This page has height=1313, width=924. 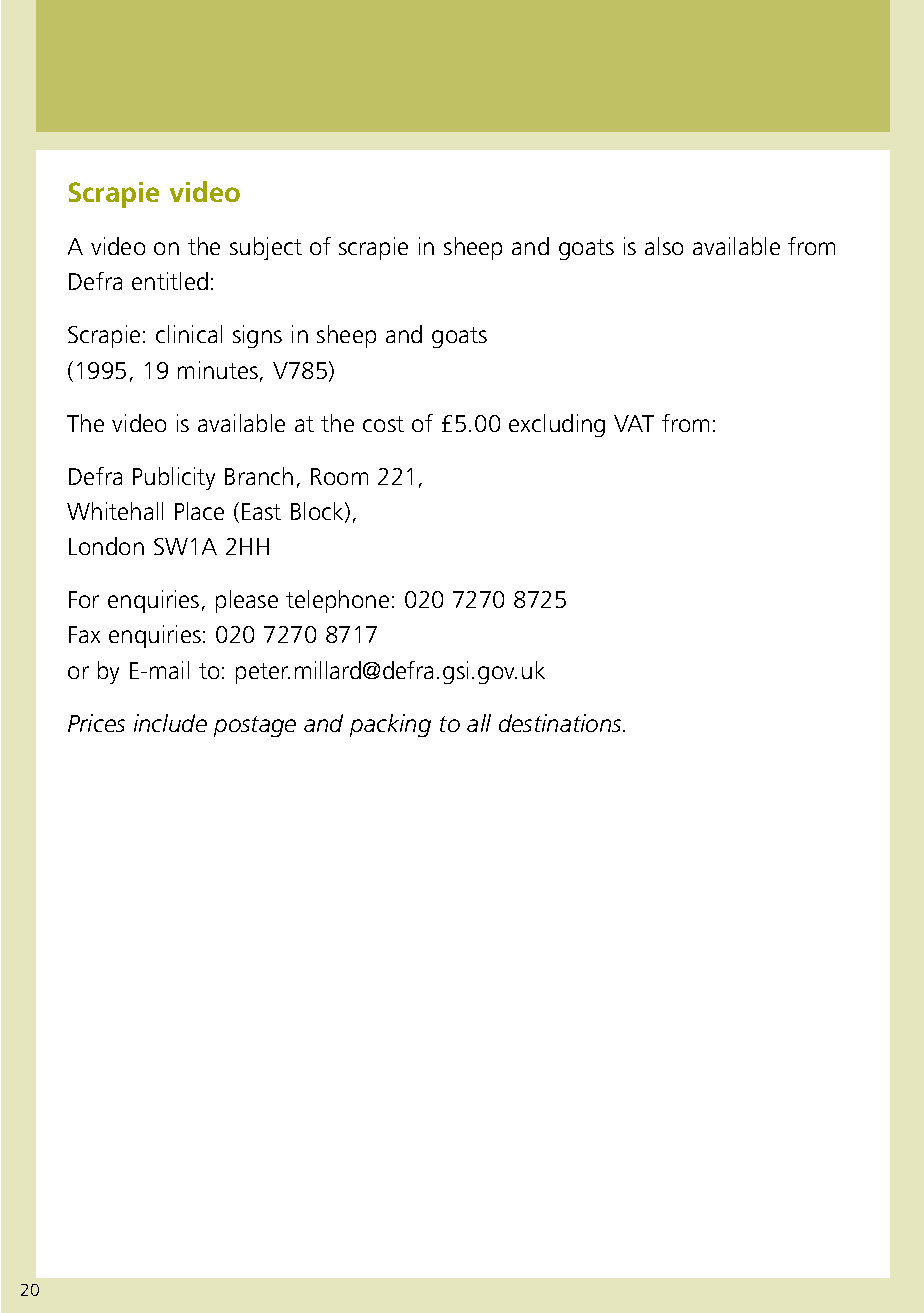 I want to click on Publicity, so click(x=174, y=478).
